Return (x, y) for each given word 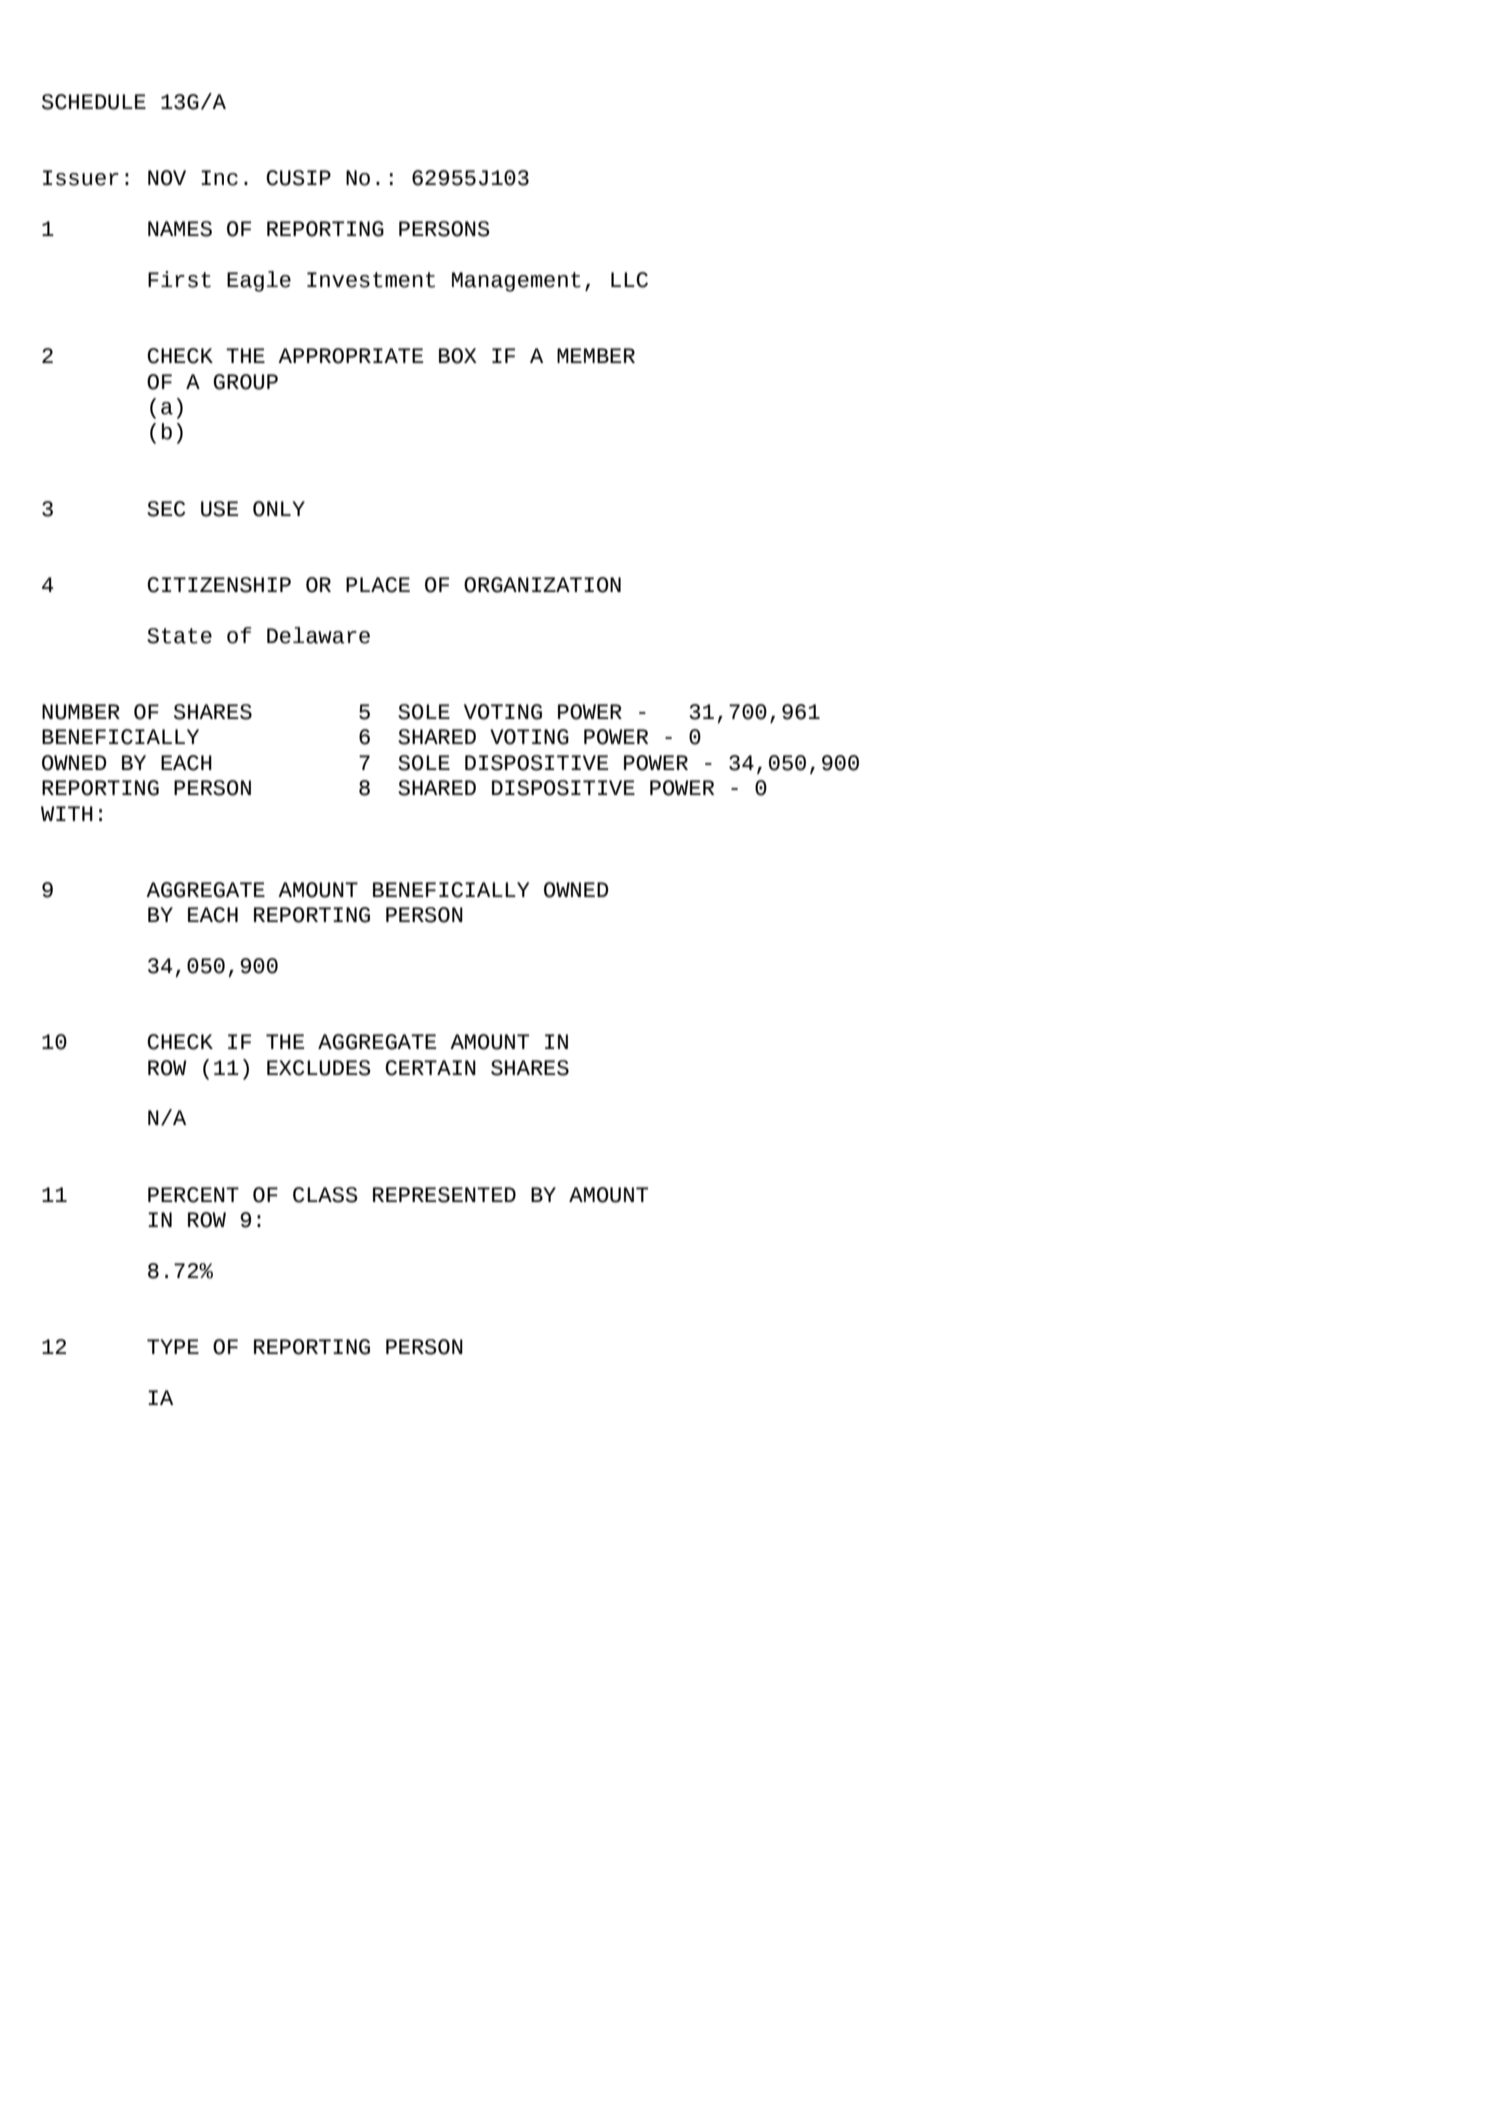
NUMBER (81, 712)
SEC (166, 509)
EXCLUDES (319, 1068)
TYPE (173, 1346)
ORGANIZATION (542, 585)
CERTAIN (430, 1068)
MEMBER (596, 355)
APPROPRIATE (350, 356)
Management (516, 282)
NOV (167, 178)
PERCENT (193, 1195)
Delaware (318, 635)
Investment (371, 280)
